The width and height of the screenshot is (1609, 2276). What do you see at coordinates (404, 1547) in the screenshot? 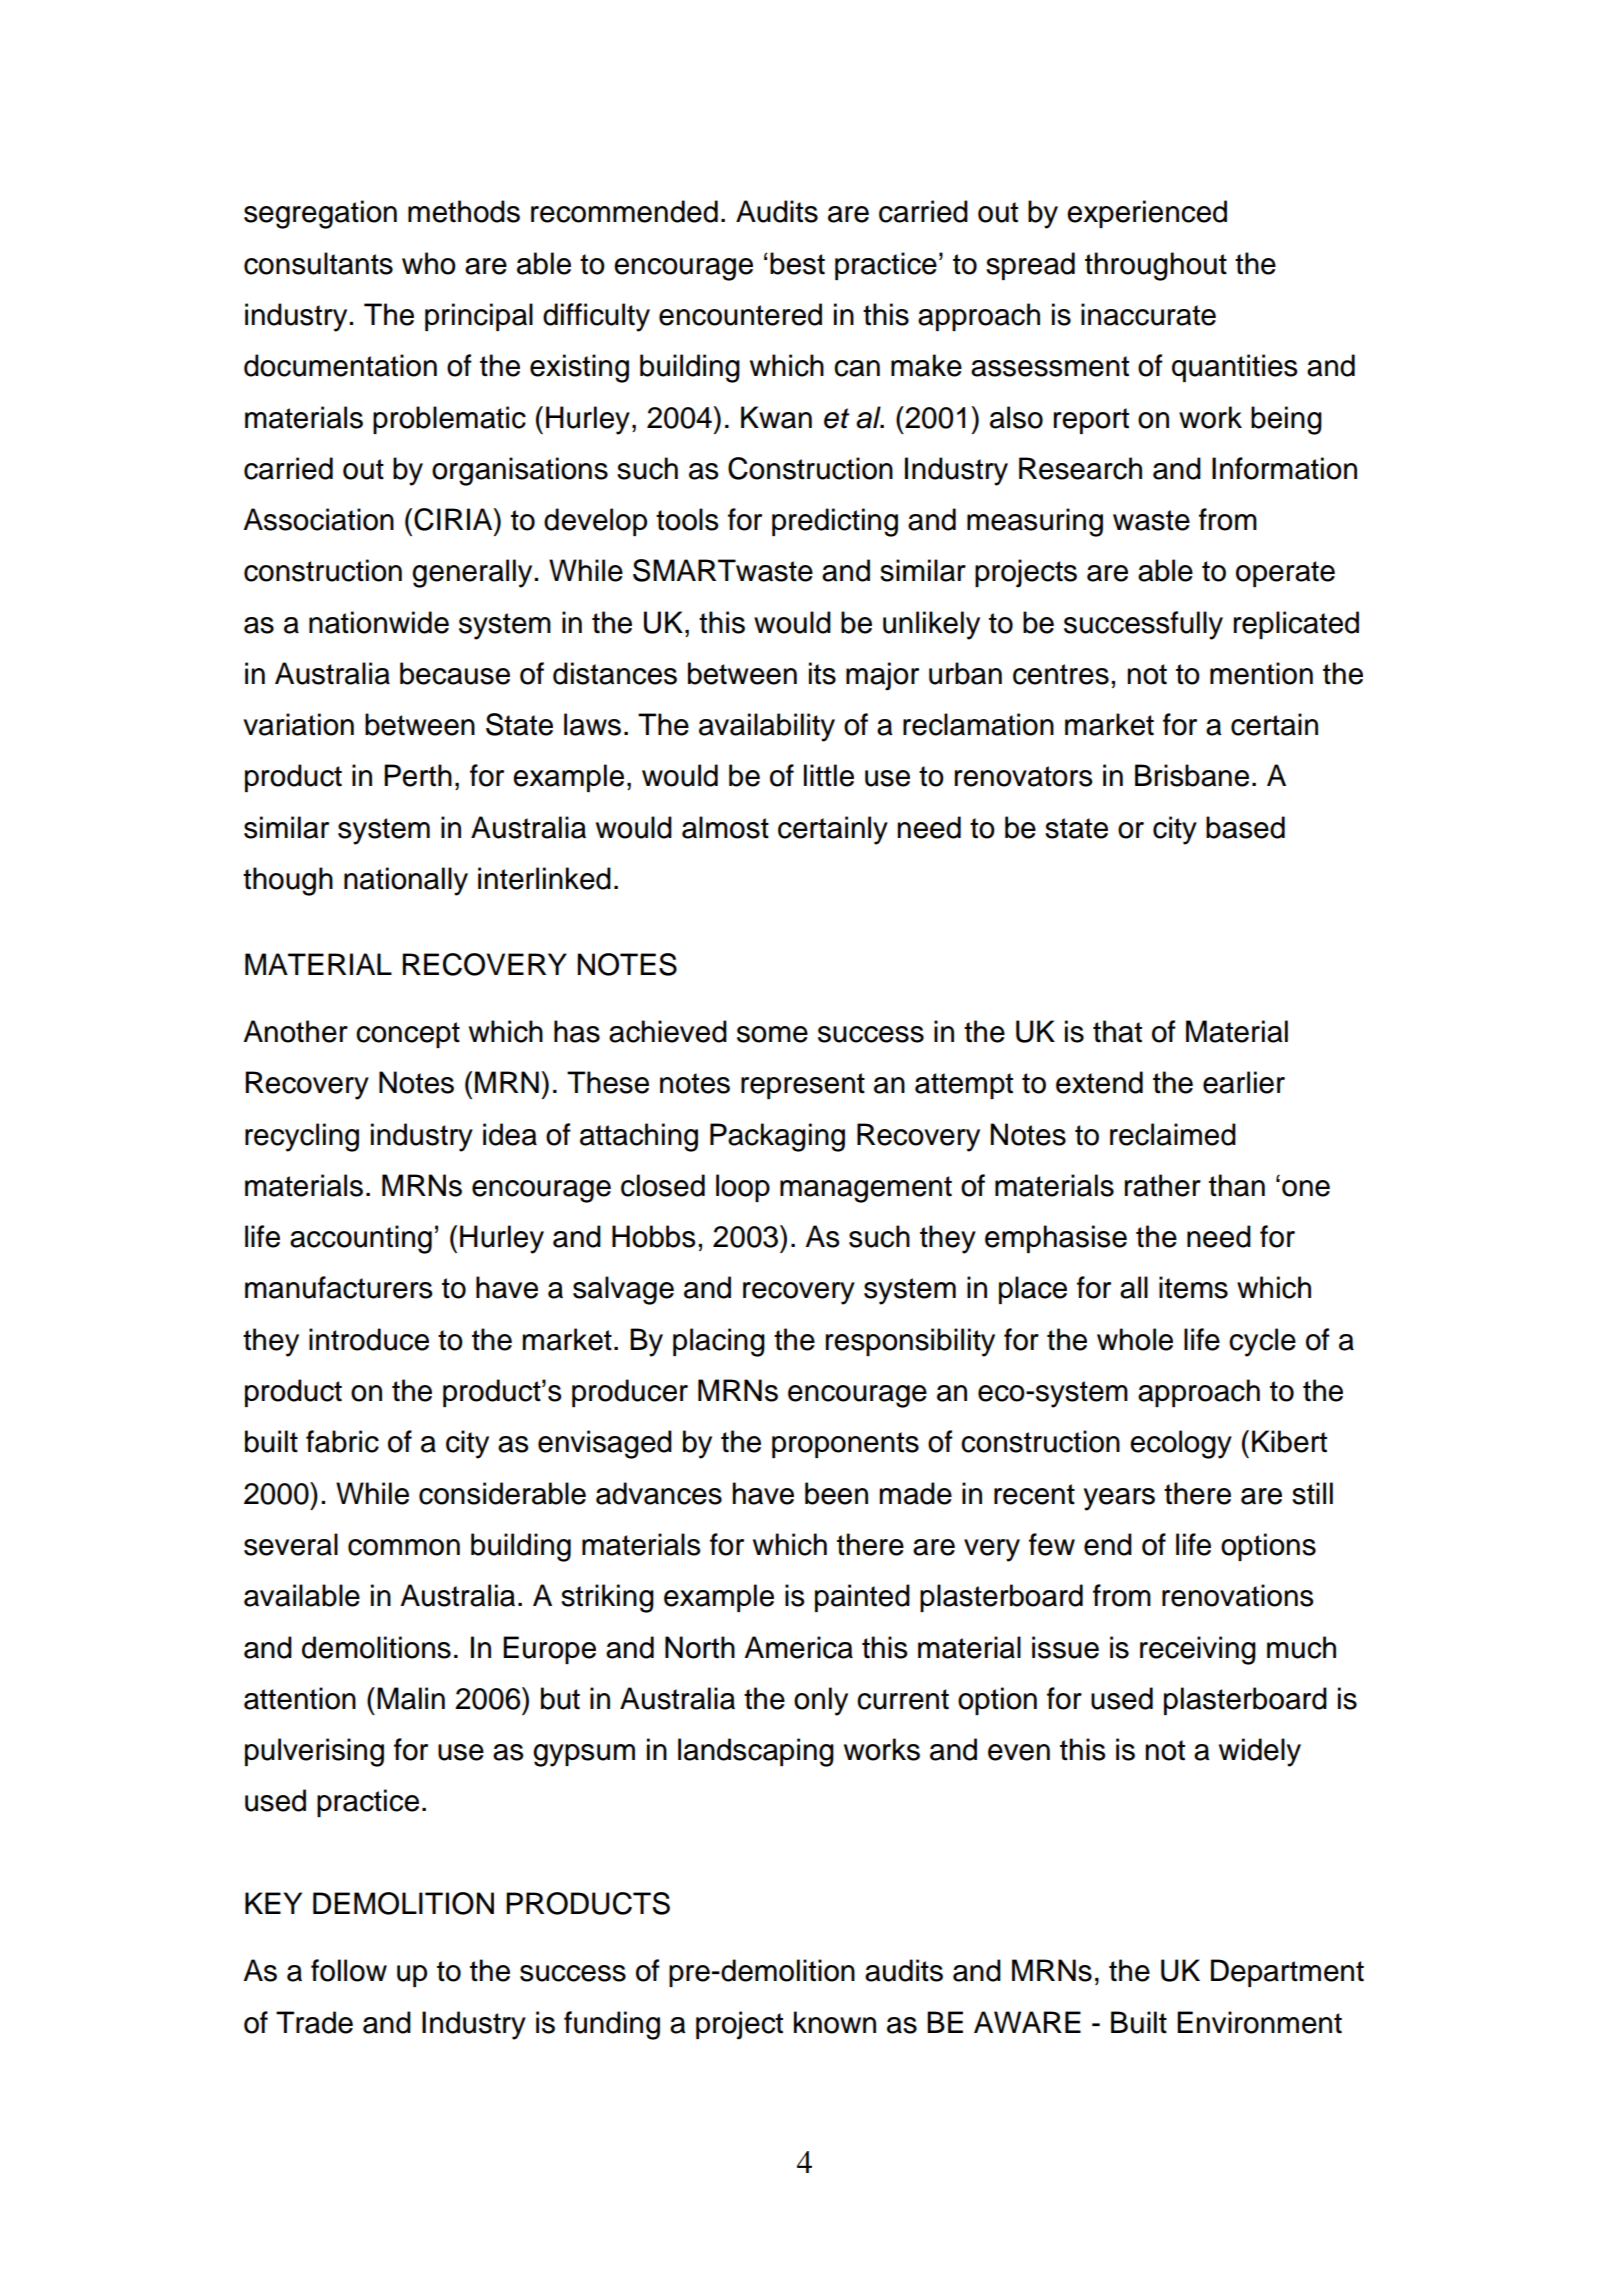
I see `common` at bounding box center [404, 1547].
